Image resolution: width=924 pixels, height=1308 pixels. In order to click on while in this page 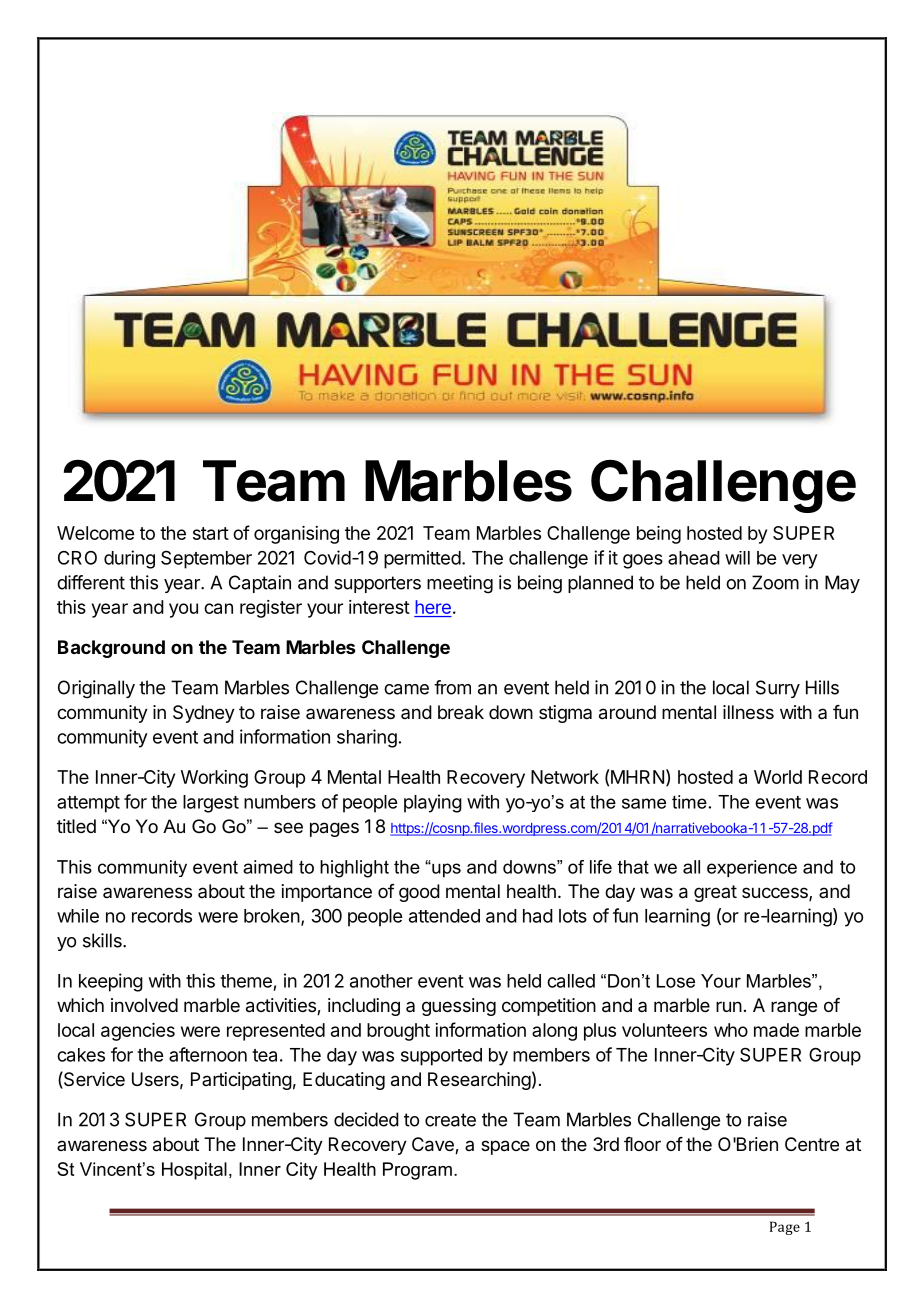, I will do `click(78, 916)`.
